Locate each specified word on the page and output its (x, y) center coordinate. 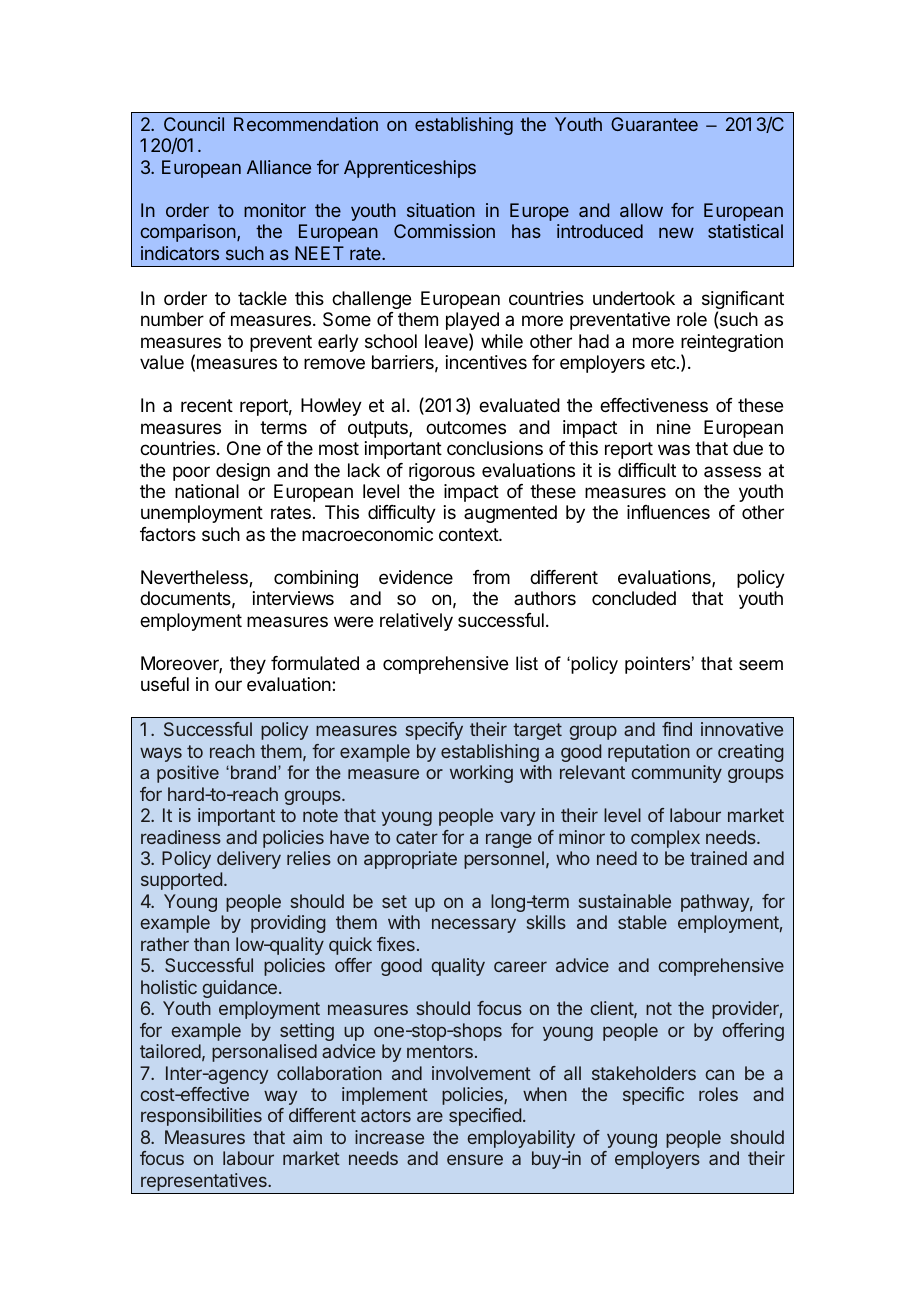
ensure (475, 1159)
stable (642, 922)
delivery (249, 860)
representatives (204, 1183)
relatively (416, 622)
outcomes (466, 427)
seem (761, 665)
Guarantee (654, 124)
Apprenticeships (410, 169)
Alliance (279, 167)
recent (207, 405)
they (248, 665)
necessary (474, 925)
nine (674, 427)
